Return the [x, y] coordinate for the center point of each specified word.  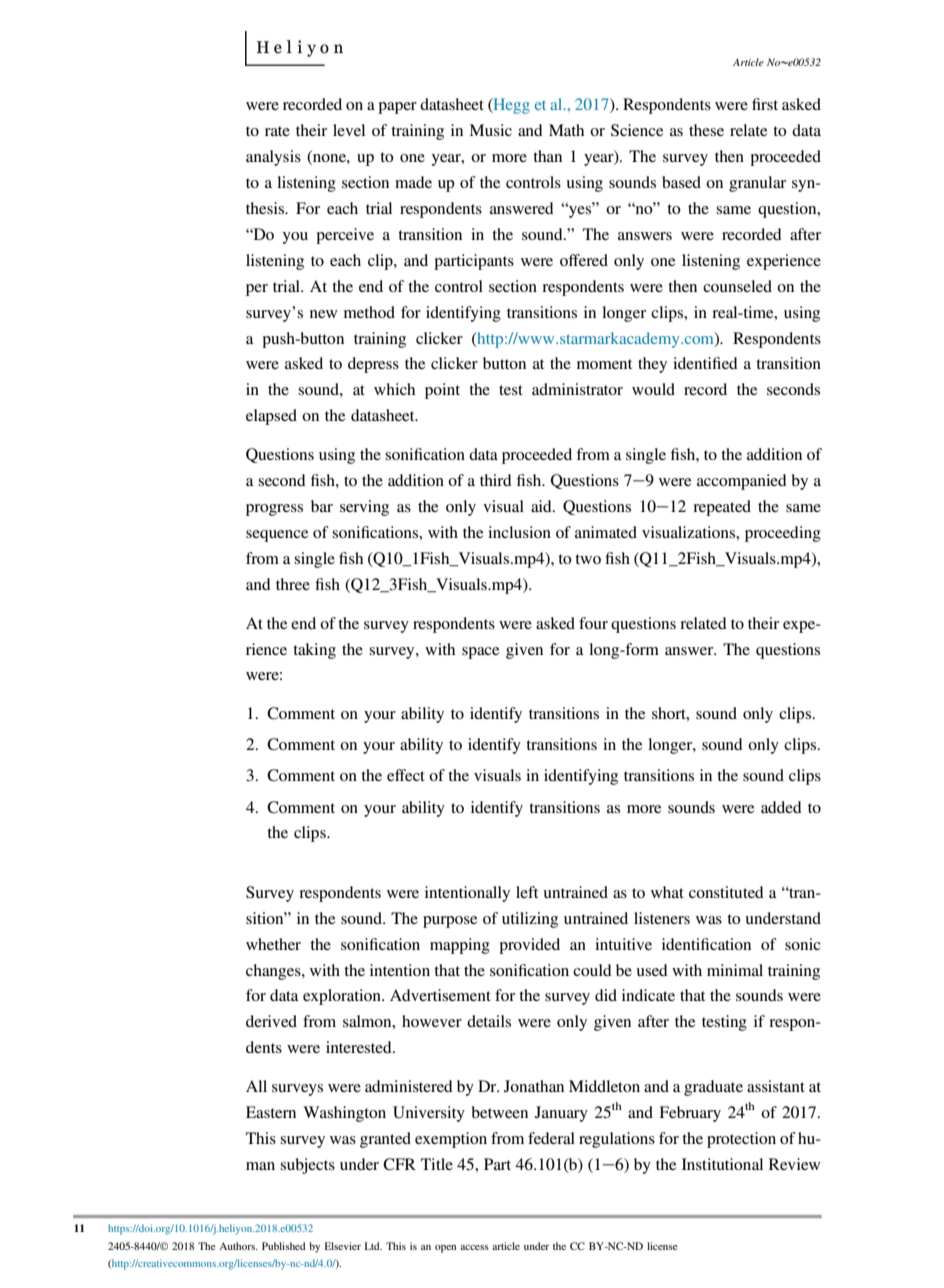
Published [284, 1246]
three [293, 584]
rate [277, 131]
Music [490, 130]
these [706, 130]
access [474, 1247]
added [781, 807]
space [480, 653]
